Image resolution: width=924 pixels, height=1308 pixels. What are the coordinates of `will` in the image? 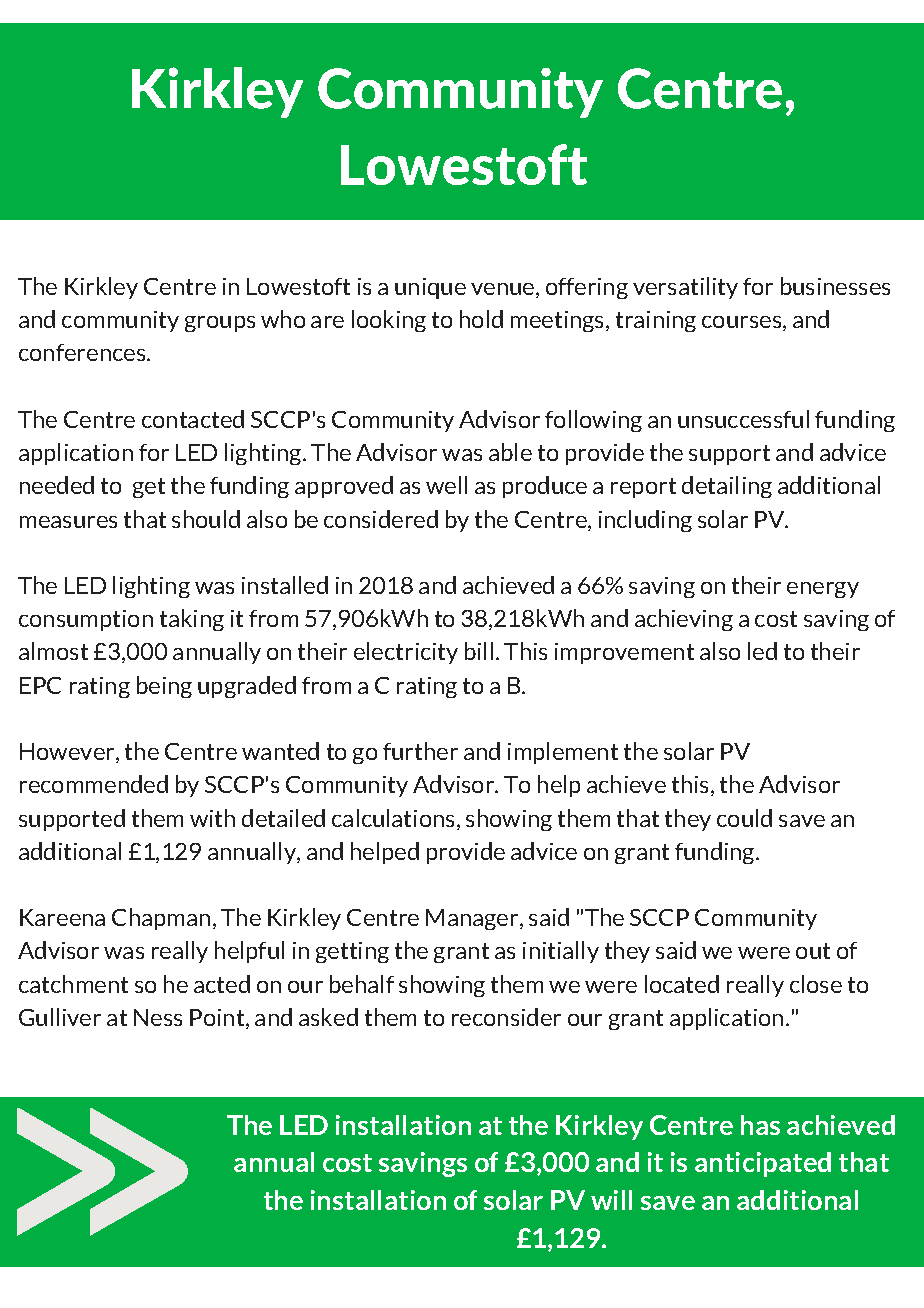 It's located at (611, 1200).
